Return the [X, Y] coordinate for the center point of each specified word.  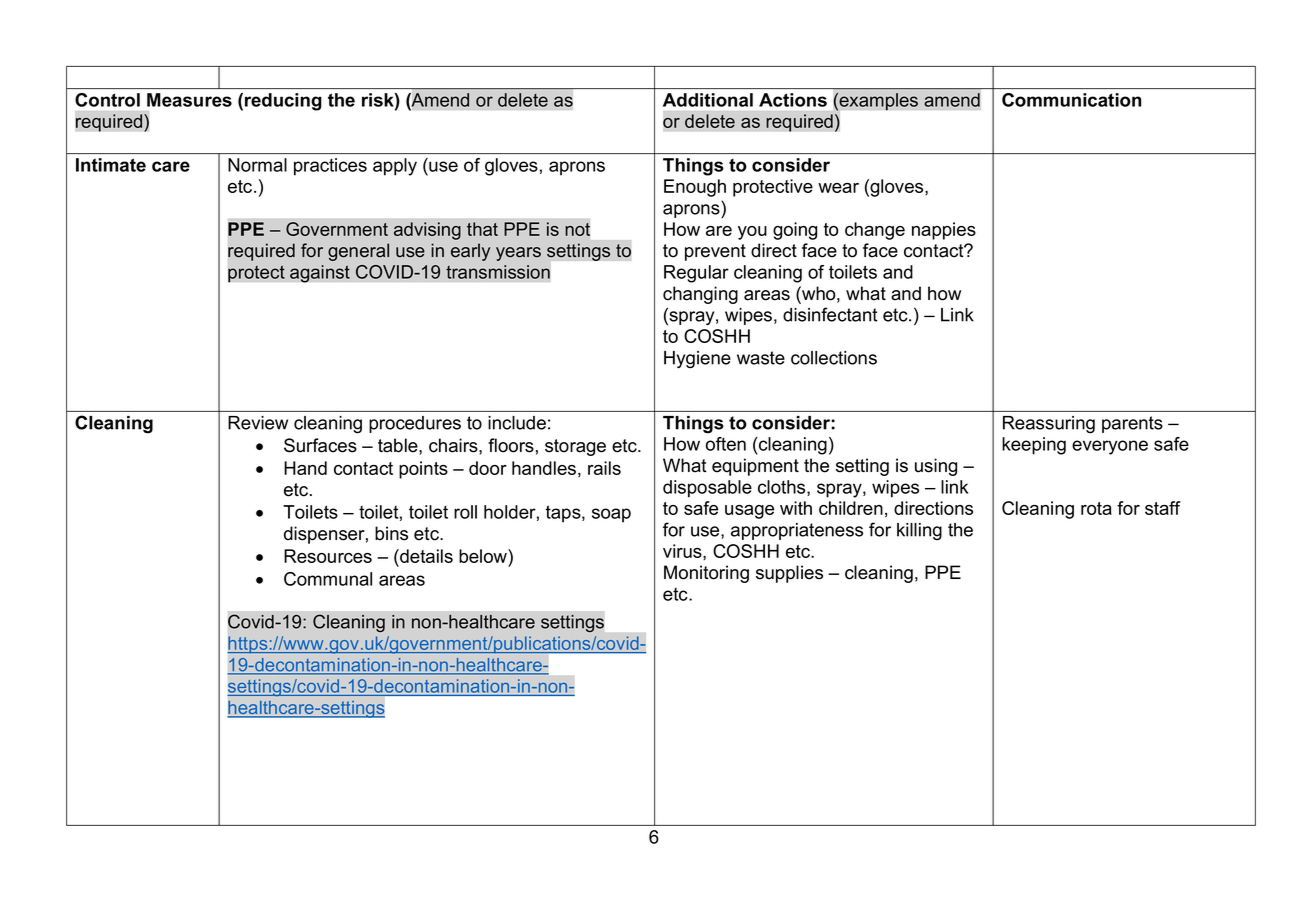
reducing [283, 102]
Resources [328, 556]
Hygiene [697, 359]
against [320, 274]
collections [834, 358]
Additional [708, 100]
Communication [1071, 100]
